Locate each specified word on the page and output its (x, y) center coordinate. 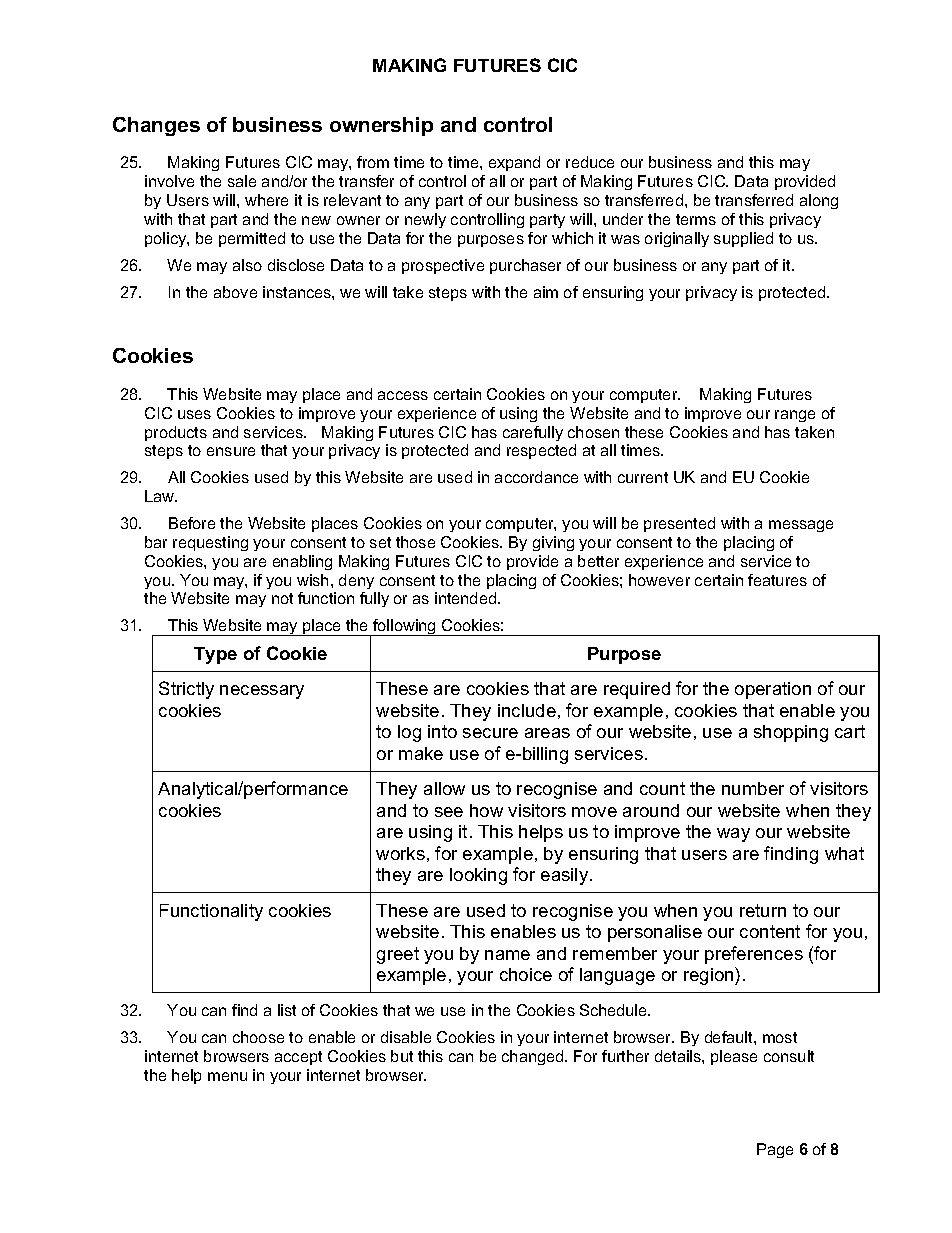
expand (514, 163)
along (819, 201)
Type (215, 655)
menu (227, 1076)
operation (773, 690)
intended (467, 598)
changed (534, 1057)
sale (242, 181)
